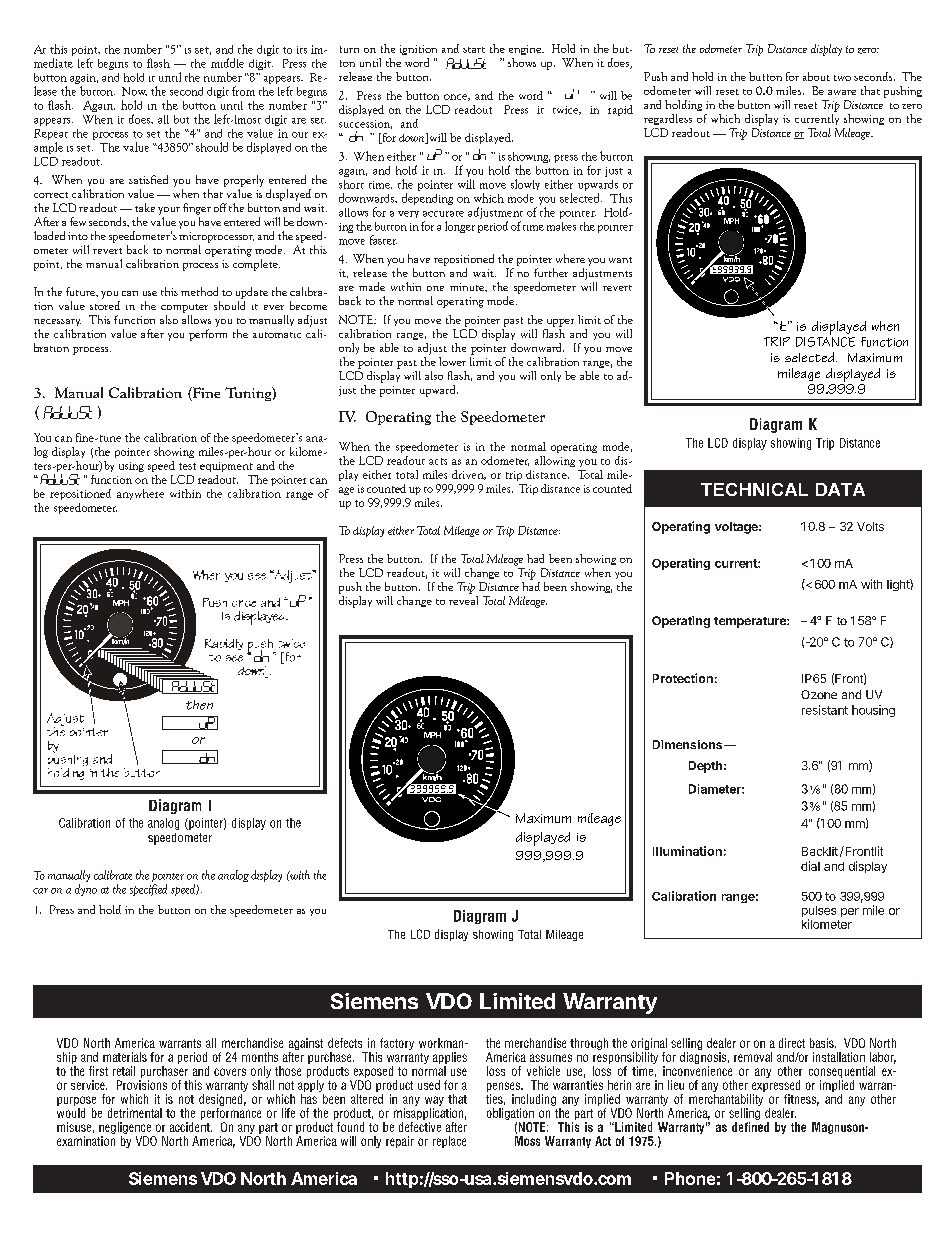 Image resolution: width=952 pixels, height=1233 pixels. What do you see at coordinates (754, 489) in the screenshot?
I see `TECHNICAL` at bounding box center [754, 489].
